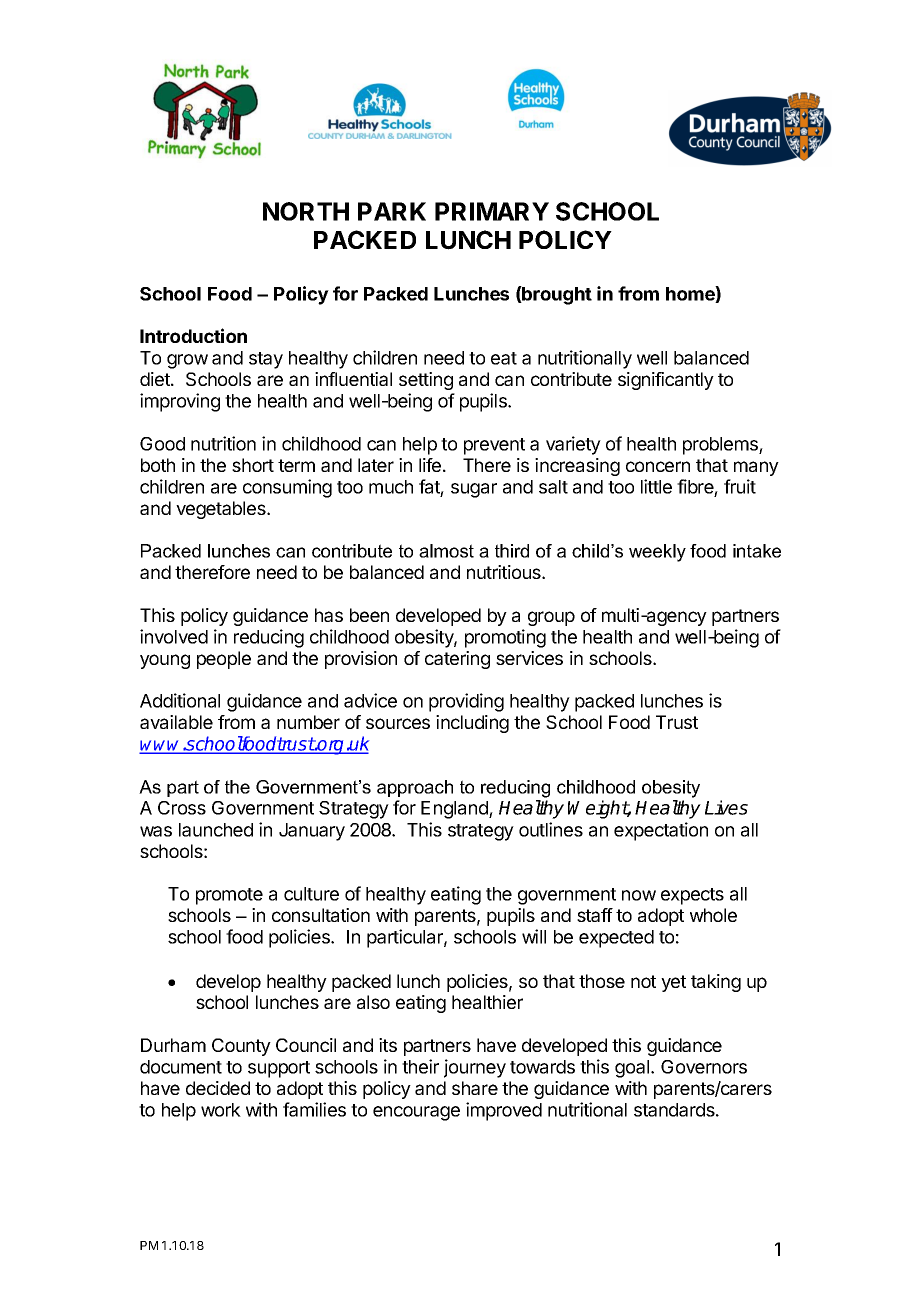  What do you see at coordinates (216, 830) in the page?
I see `launched` at bounding box center [216, 830].
